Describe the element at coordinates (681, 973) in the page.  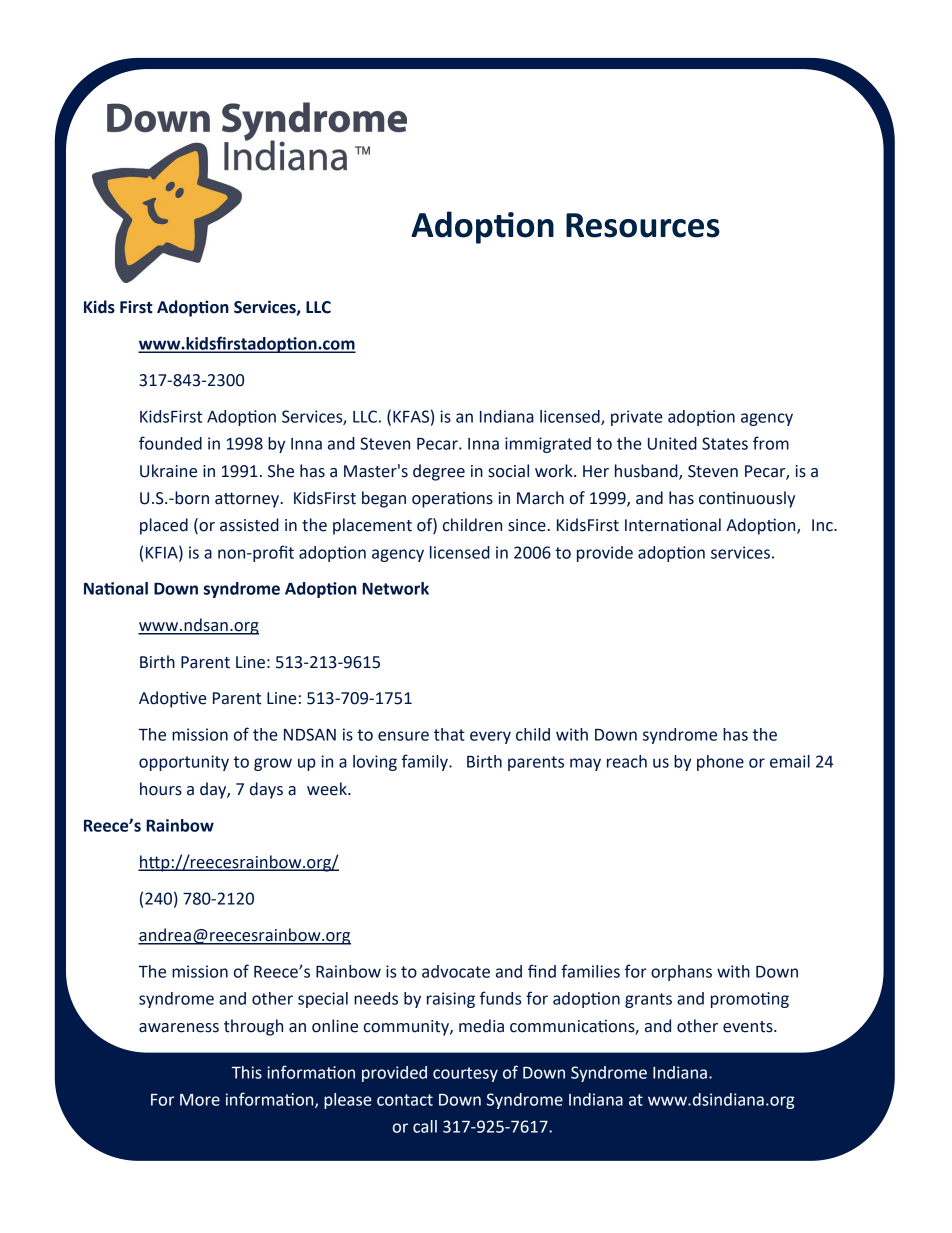
I see `orphans` at that location.
